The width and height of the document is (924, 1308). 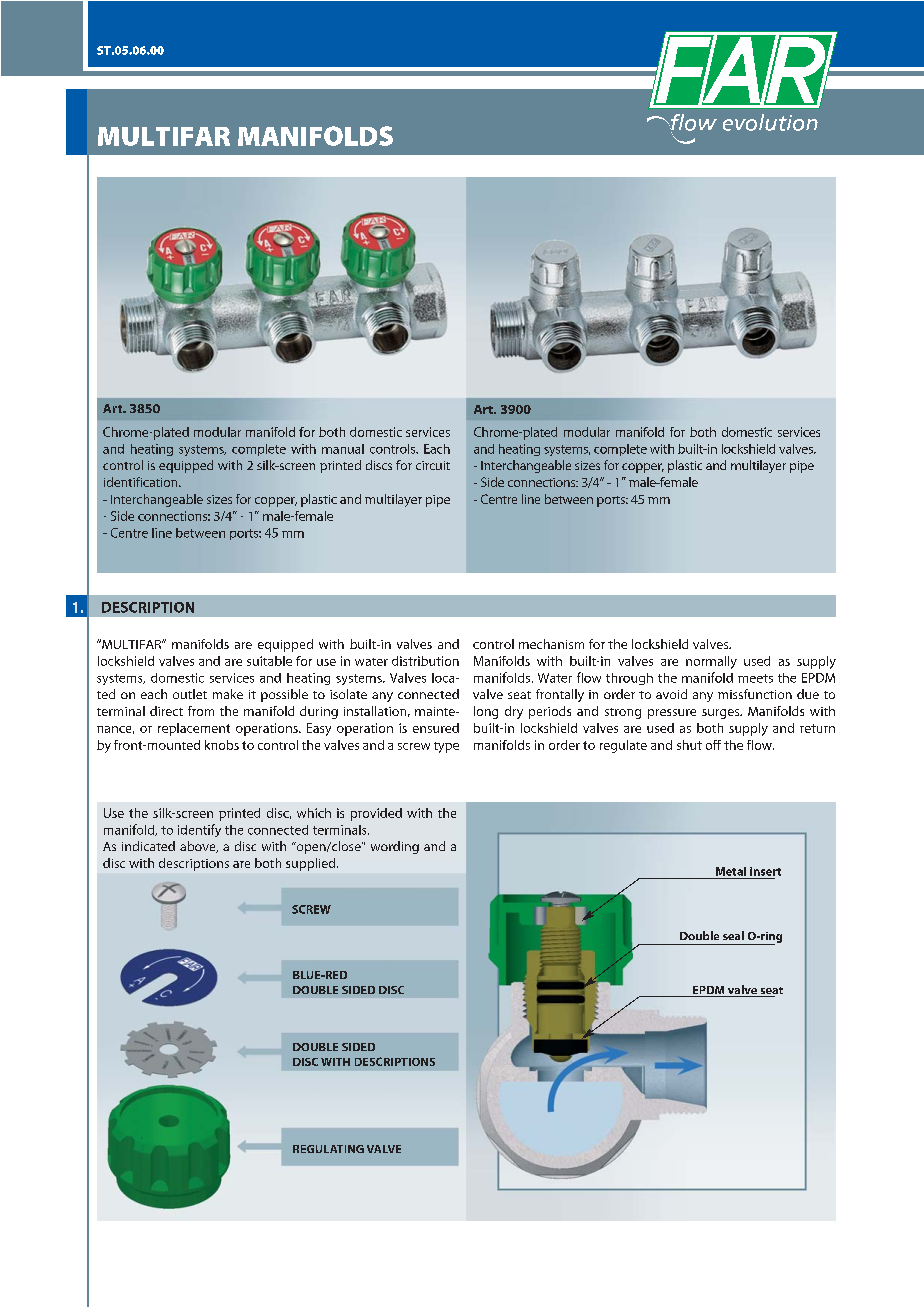 What do you see at coordinates (711, 662) in the document?
I see `normally` at bounding box center [711, 662].
